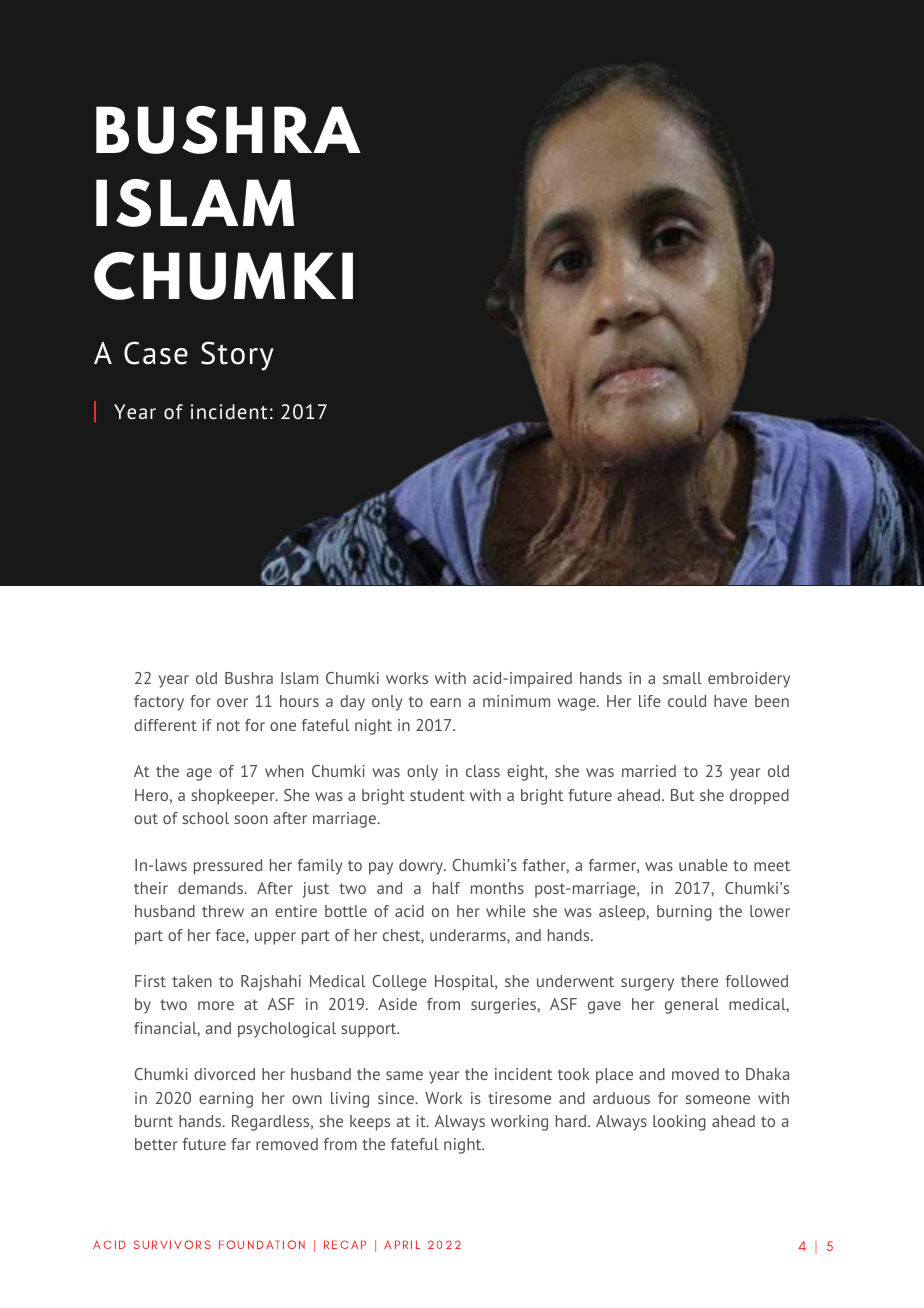 The width and height of the screenshot is (924, 1308). Describe the element at coordinates (679, 1123) in the screenshot. I see `looking` at that location.
